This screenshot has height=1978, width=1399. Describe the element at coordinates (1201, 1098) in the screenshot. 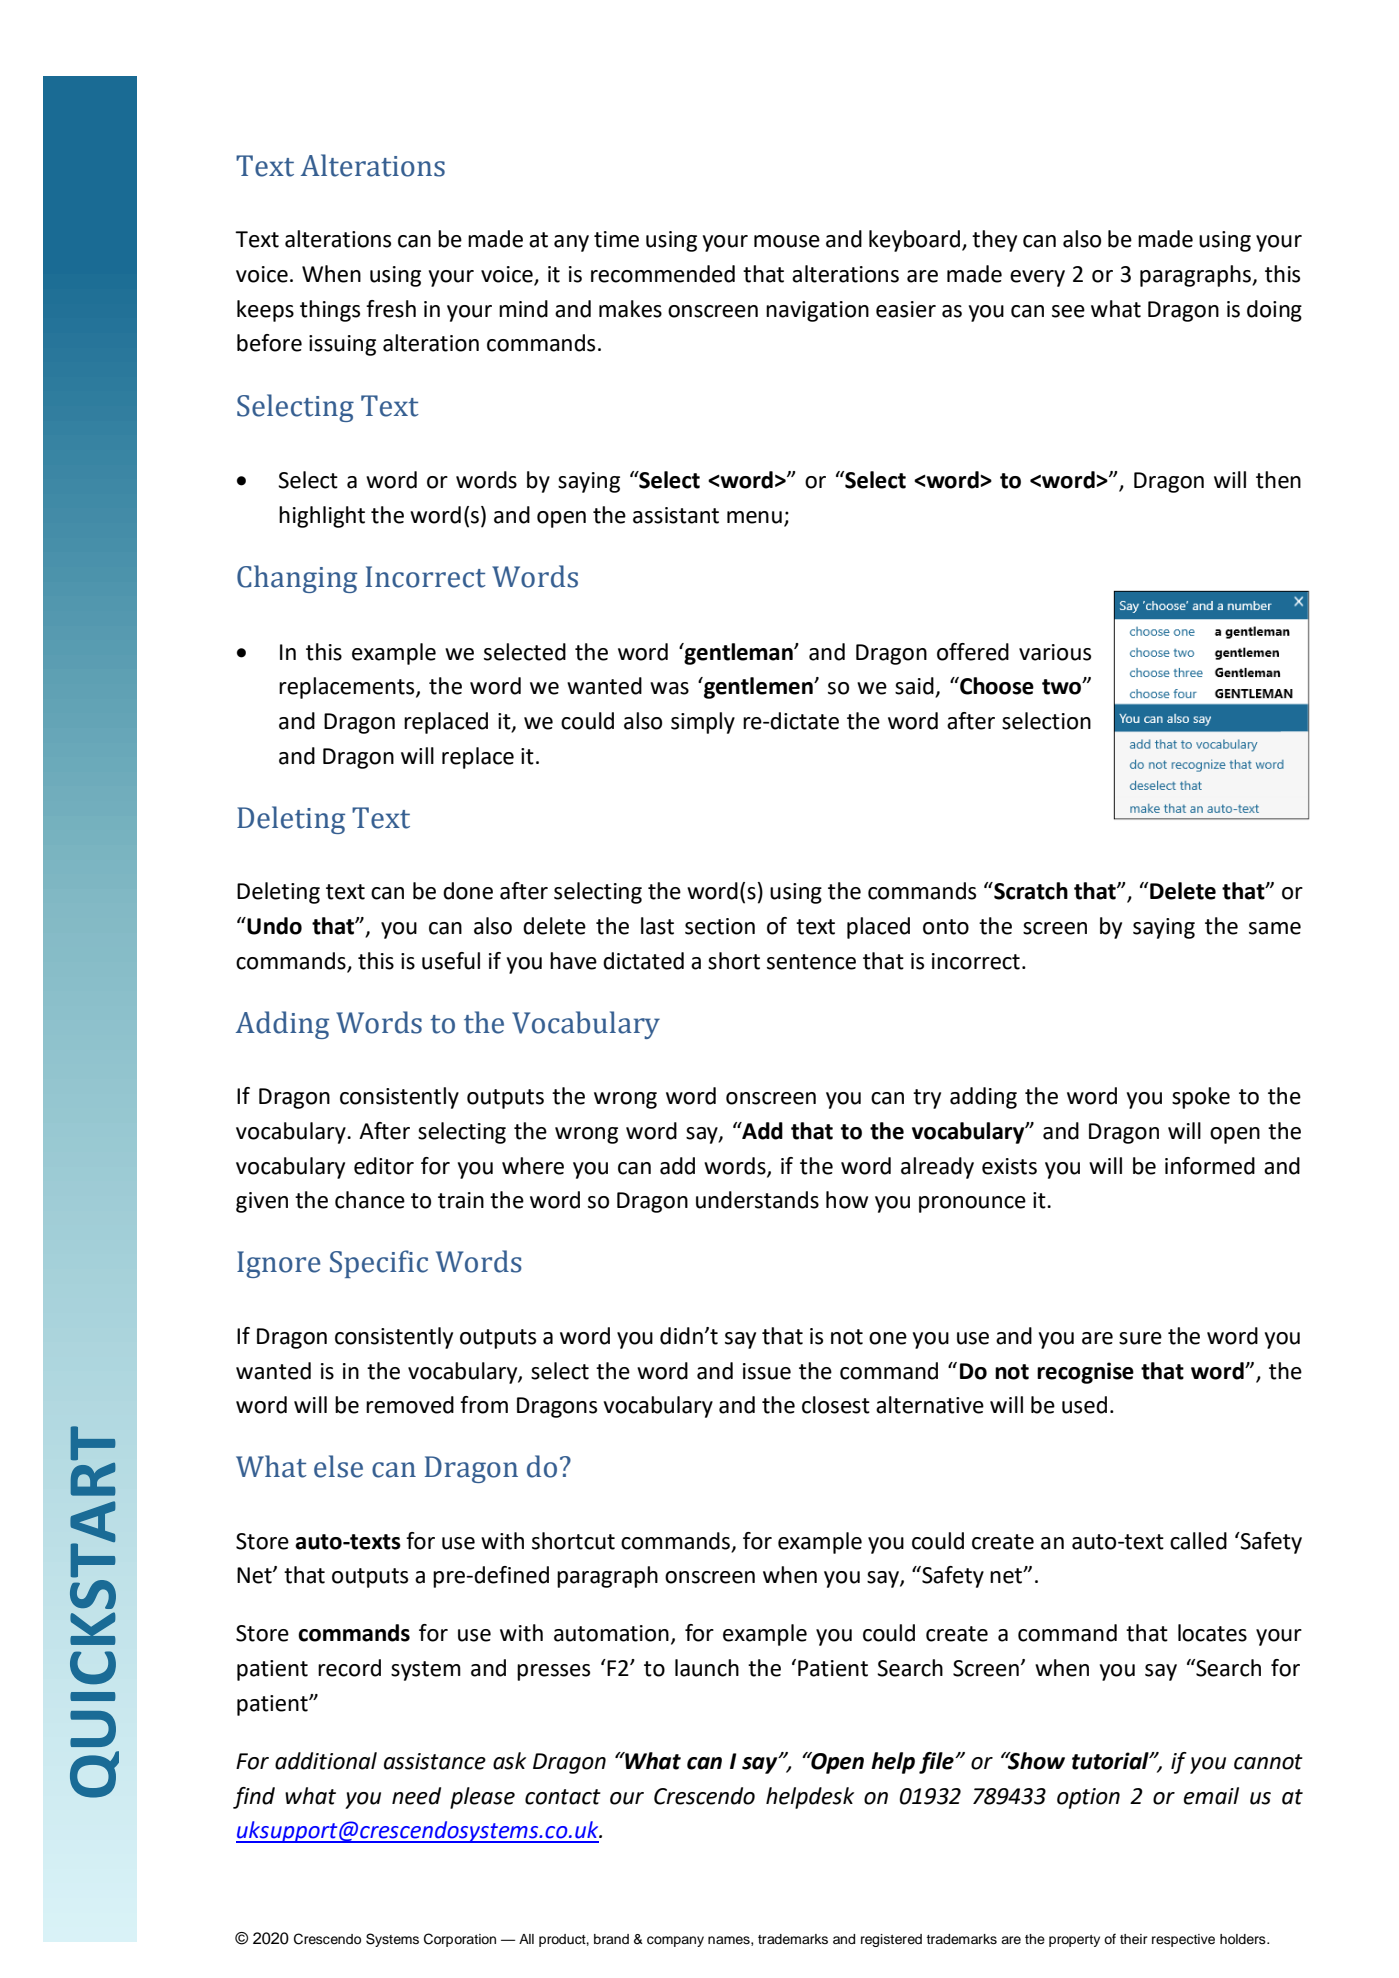

I see `spoke` at that location.
